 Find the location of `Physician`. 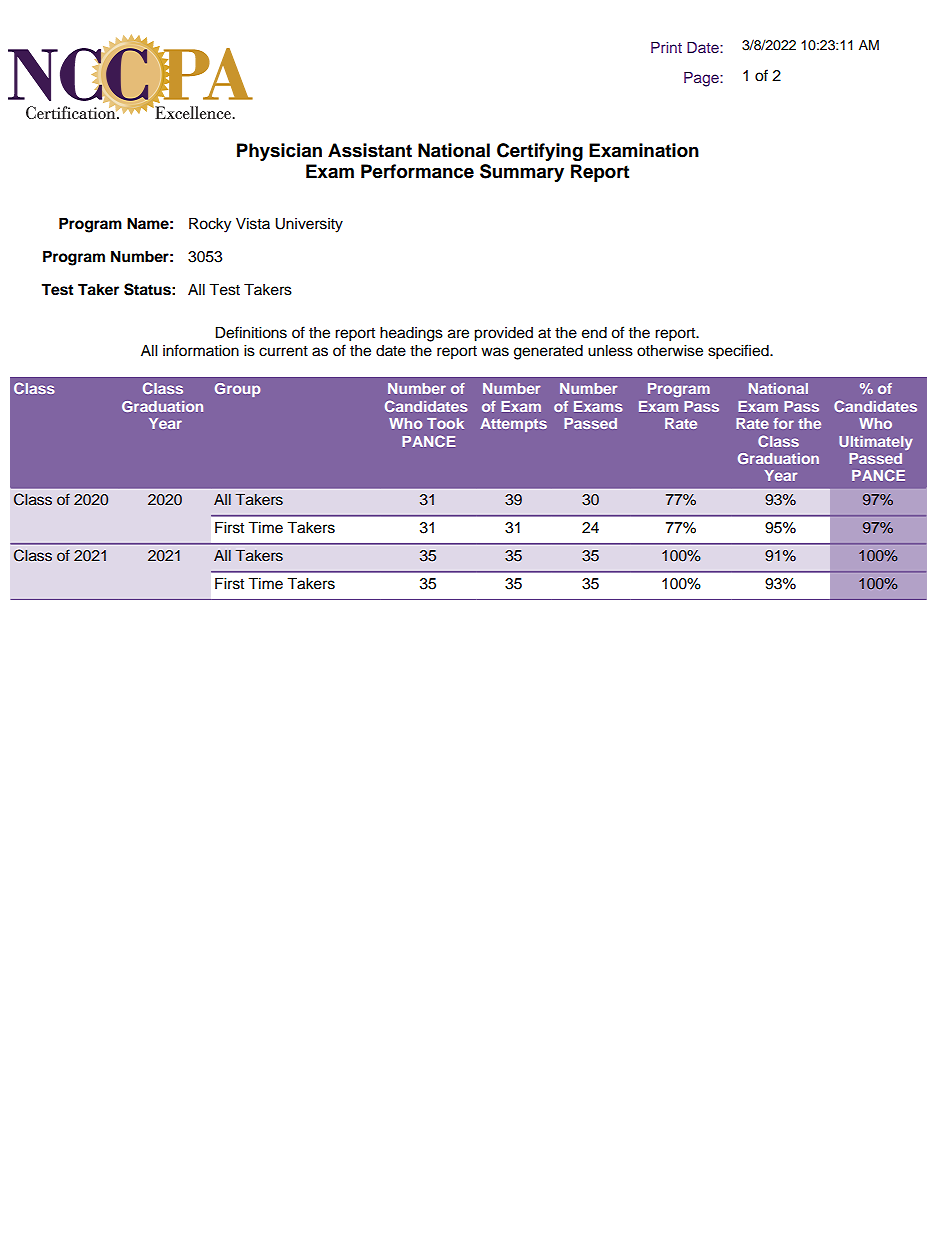

Physician is located at coordinates (279, 152).
